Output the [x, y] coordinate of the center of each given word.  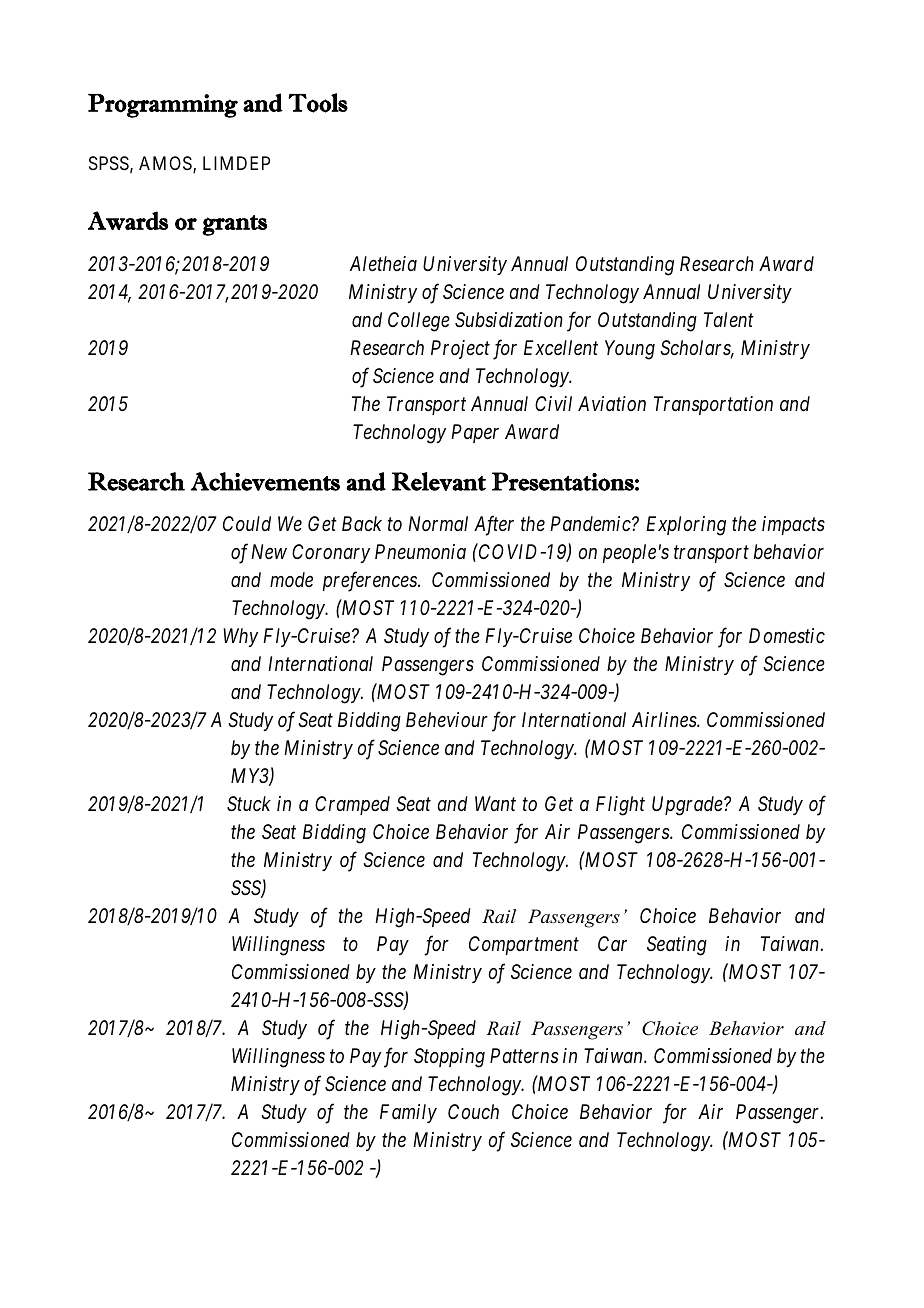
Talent [729, 319]
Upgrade [688, 806]
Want [495, 803]
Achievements [265, 481]
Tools [318, 103]
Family [408, 1113]
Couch [473, 1111]
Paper [475, 433]
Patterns [524, 1055]
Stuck [249, 804]
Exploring [686, 526]
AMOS [166, 164]
